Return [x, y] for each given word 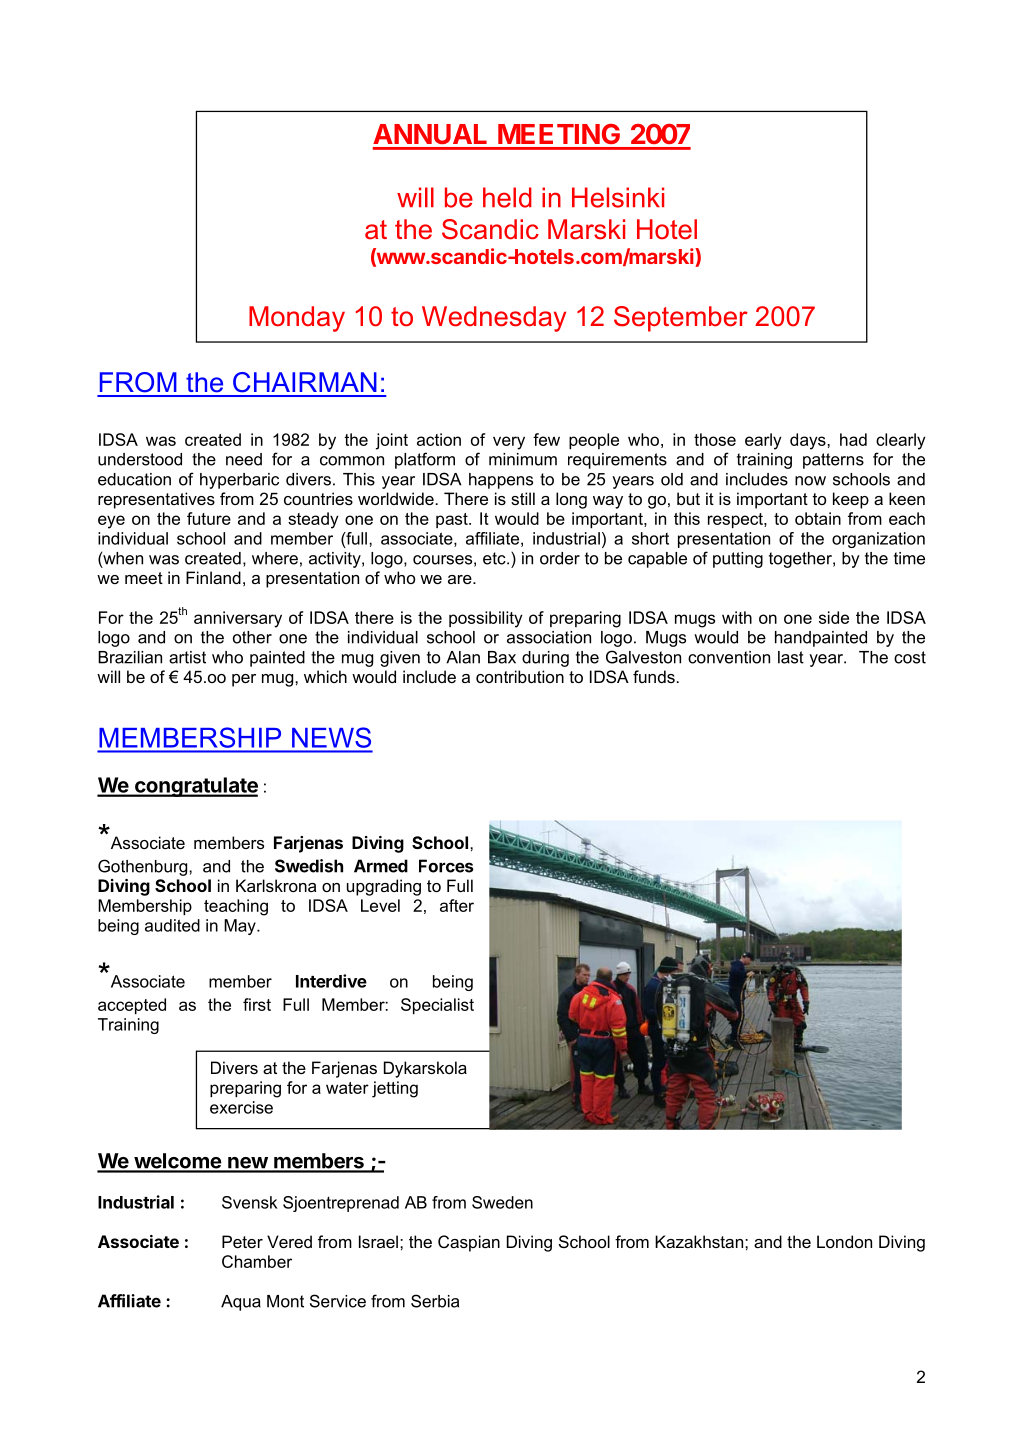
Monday [297, 319]
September [681, 319]
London [844, 1241]
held [507, 197]
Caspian [469, 1243]
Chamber [257, 1261]
